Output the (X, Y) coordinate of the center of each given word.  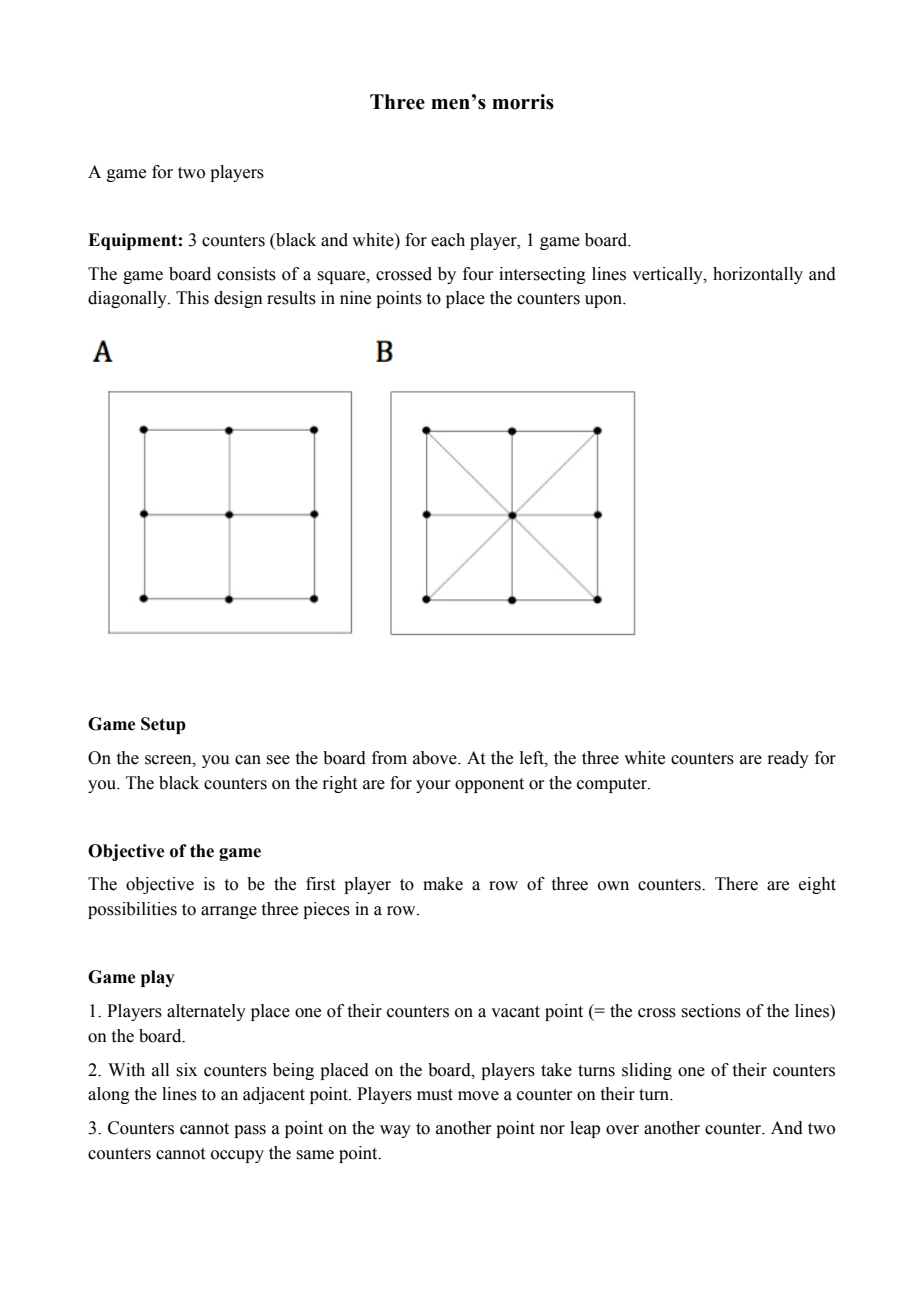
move (478, 1096)
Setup (163, 725)
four (478, 274)
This (192, 298)
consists (246, 274)
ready (788, 759)
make (443, 884)
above (436, 758)
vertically (668, 275)
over (622, 1130)
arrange (229, 912)
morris (523, 102)
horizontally (758, 275)
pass (250, 1131)
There (736, 884)
